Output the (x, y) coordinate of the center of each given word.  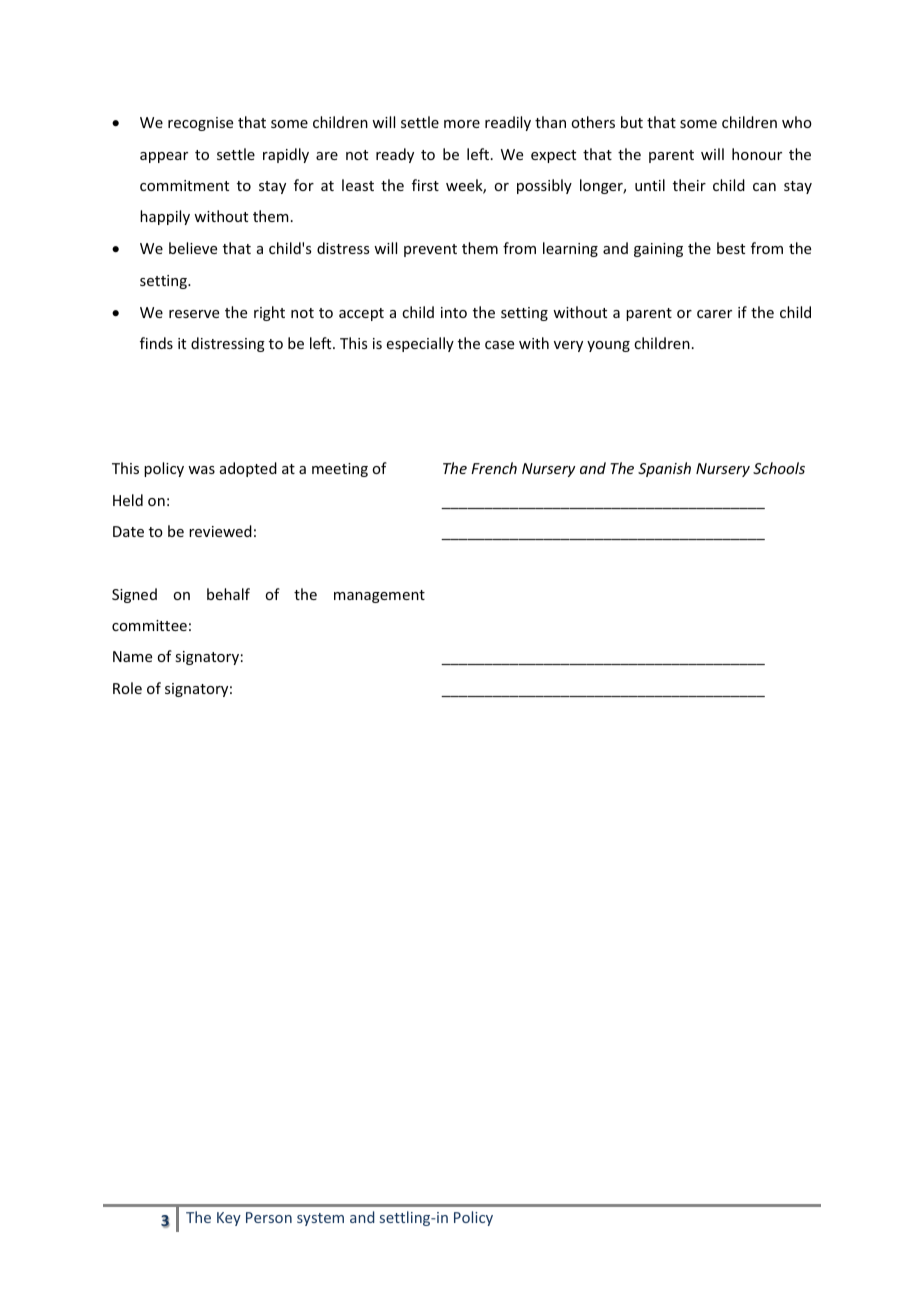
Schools (779, 468)
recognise (200, 124)
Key (229, 1219)
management (379, 596)
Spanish (664, 469)
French (494, 468)
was (201, 470)
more (462, 124)
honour (757, 154)
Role (127, 688)
